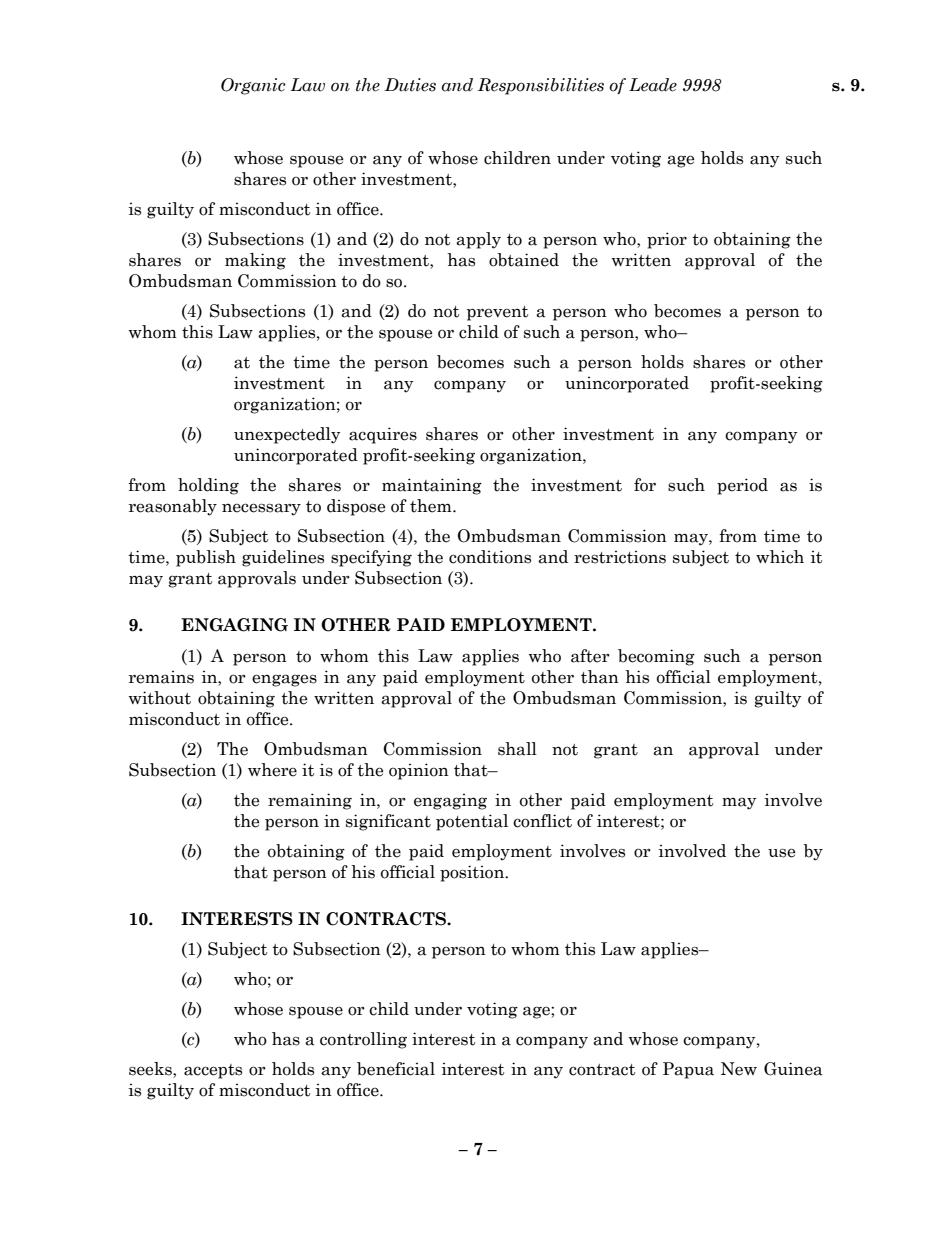  What do you see at coordinates (310, 801) in the page?
I see `remaining` at bounding box center [310, 801].
